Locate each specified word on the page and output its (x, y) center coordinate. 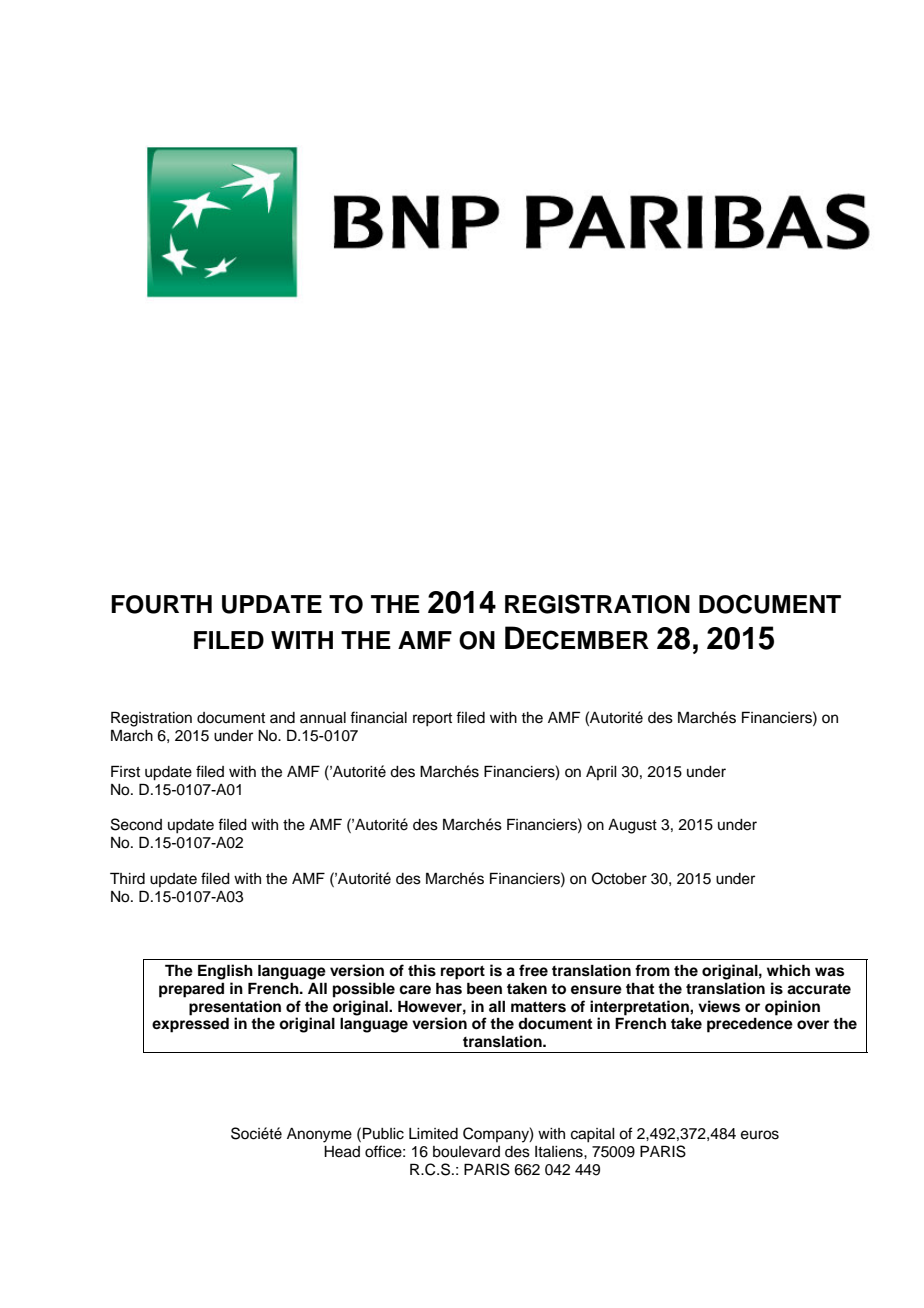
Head (342, 1152)
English (225, 972)
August (632, 826)
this (422, 970)
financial (378, 717)
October (619, 878)
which (788, 970)
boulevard (466, 1152)
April (601, 773)
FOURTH (161, 604)
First (125, 771)
